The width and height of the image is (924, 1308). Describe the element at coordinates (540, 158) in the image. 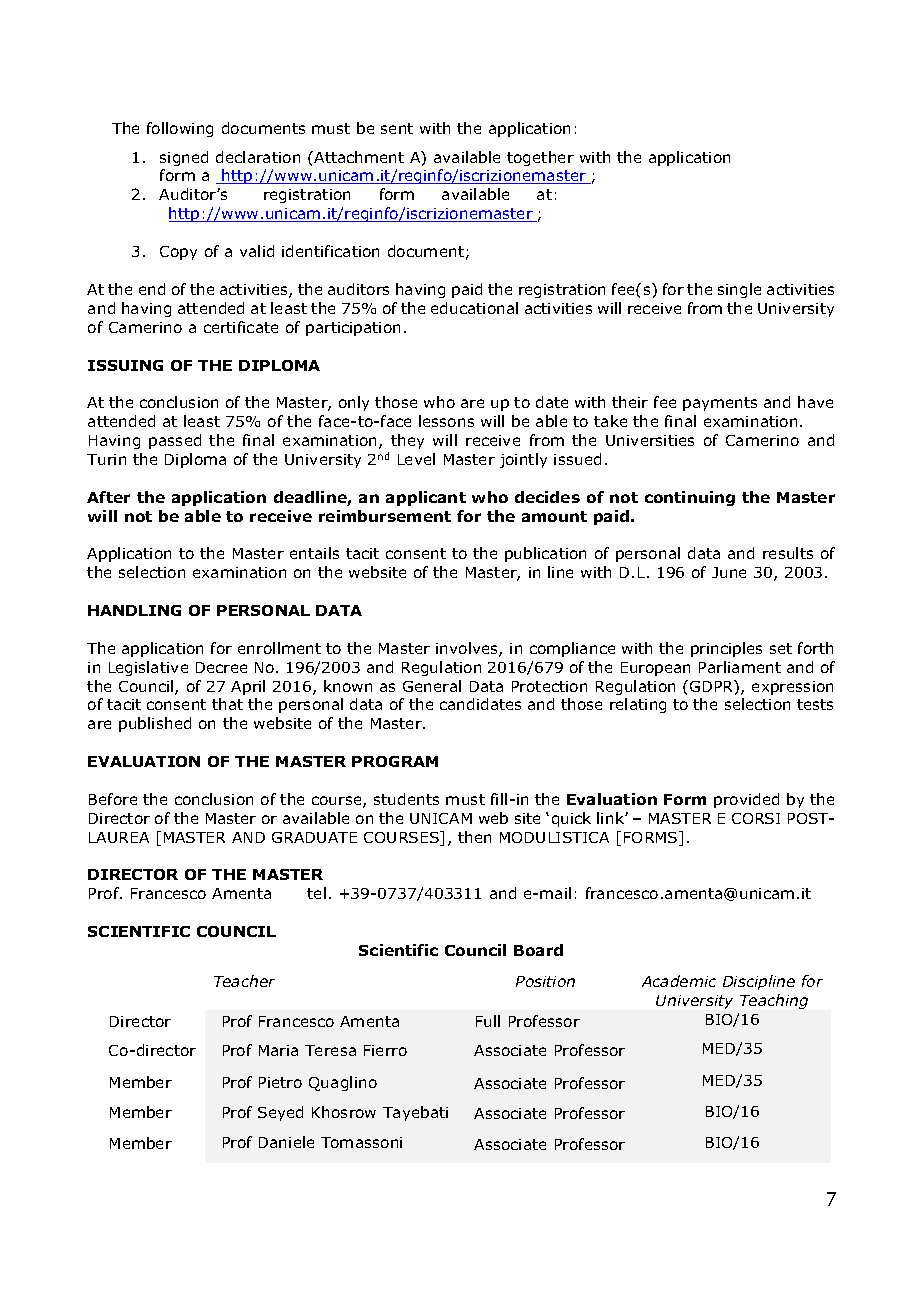

I see `together` at that location.
